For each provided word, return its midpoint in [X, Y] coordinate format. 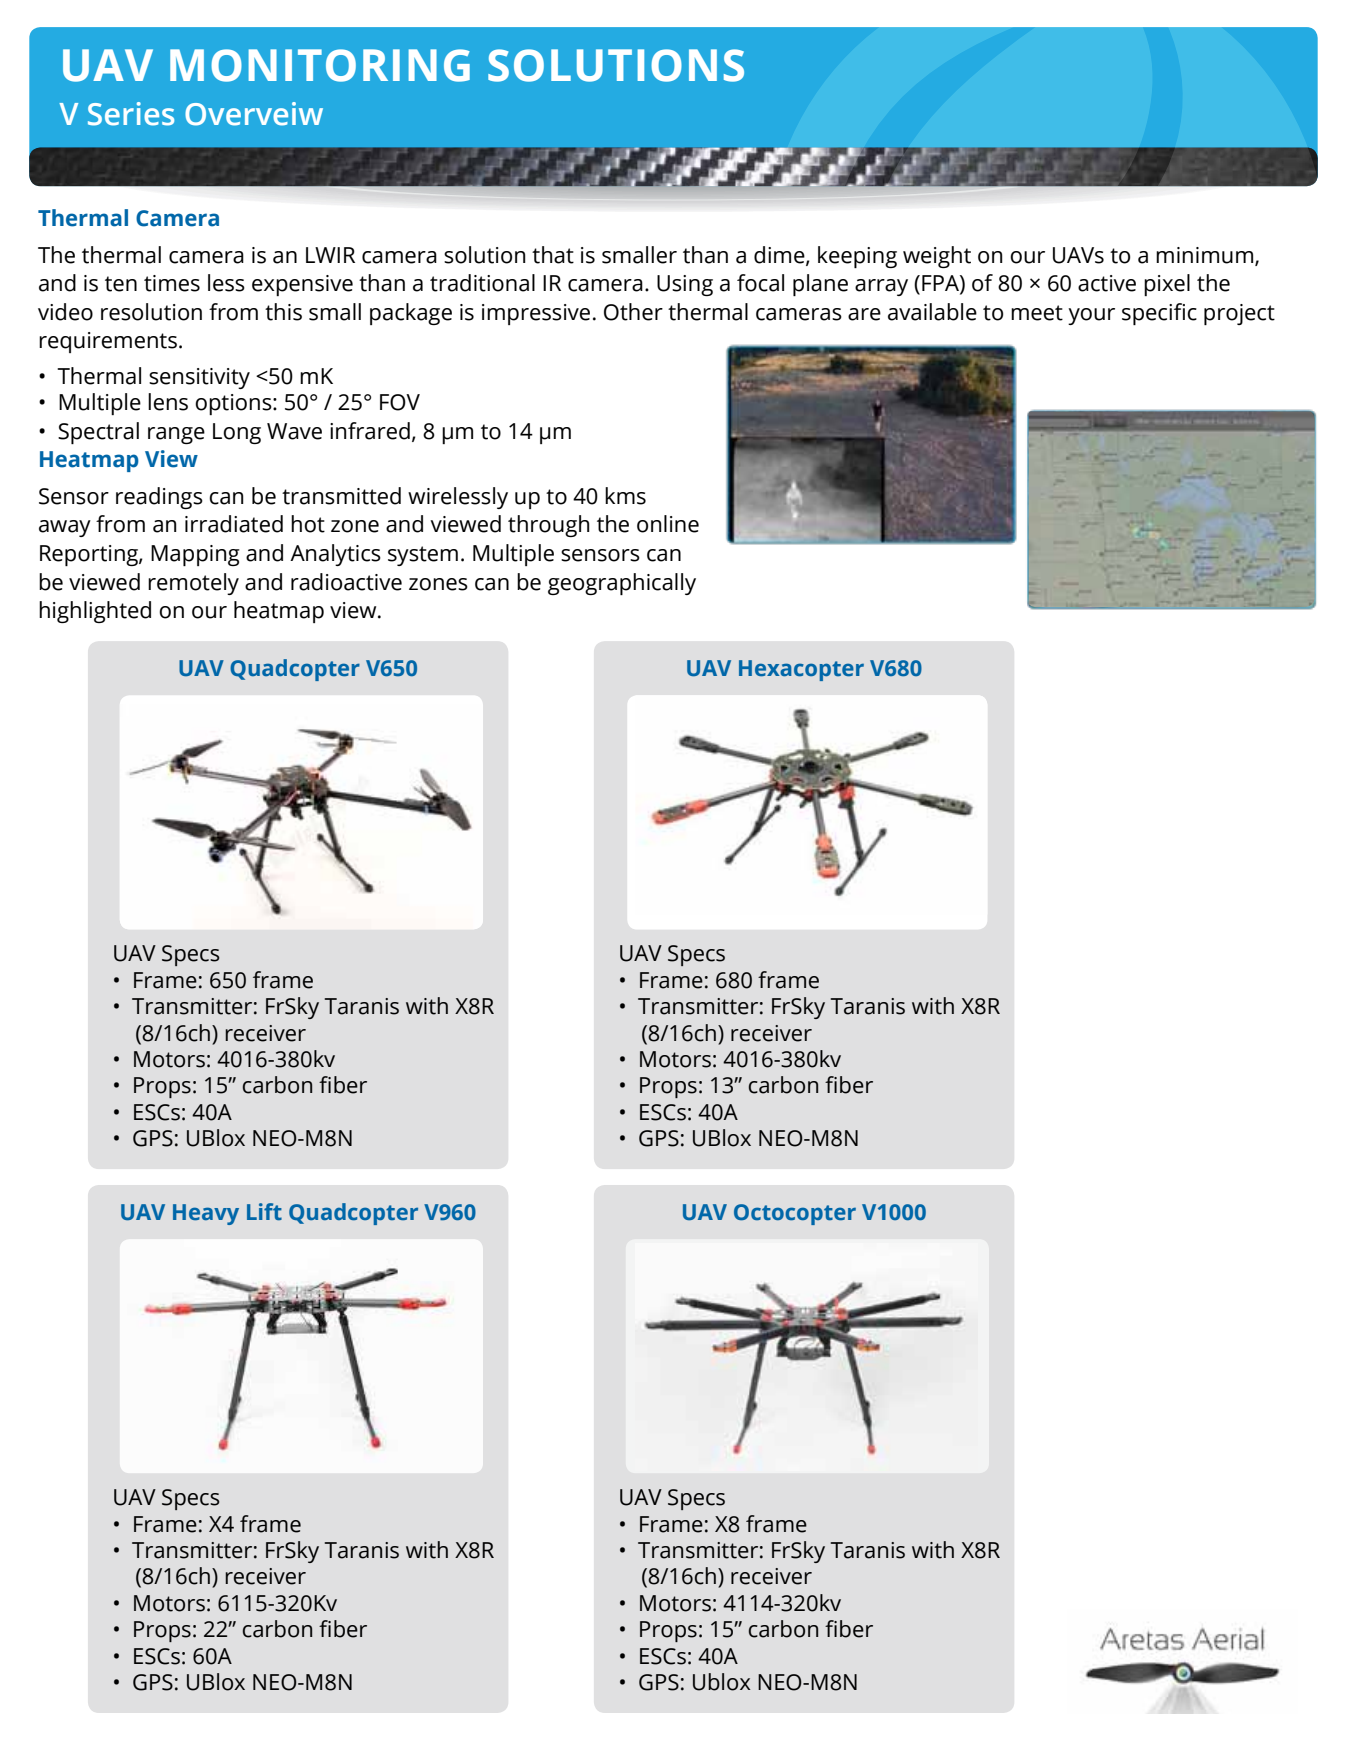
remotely [193, 584]
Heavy [206, 1214]
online [668, 524]
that [553, 255]
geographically [622, 584]
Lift [264, 1212]
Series [131, 114]
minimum [1206, 256]
